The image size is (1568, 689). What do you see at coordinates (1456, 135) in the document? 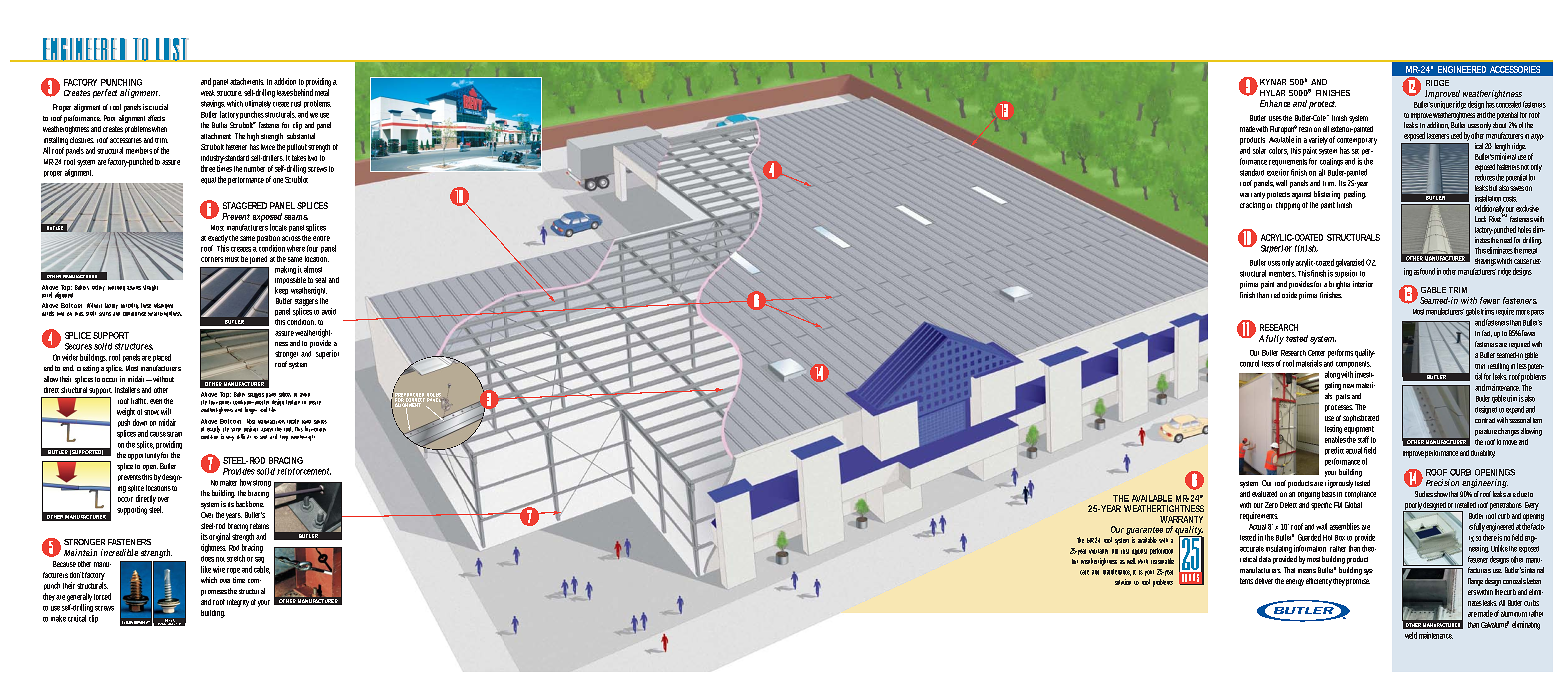
I see `used` at bounding box center [1456, 135].
